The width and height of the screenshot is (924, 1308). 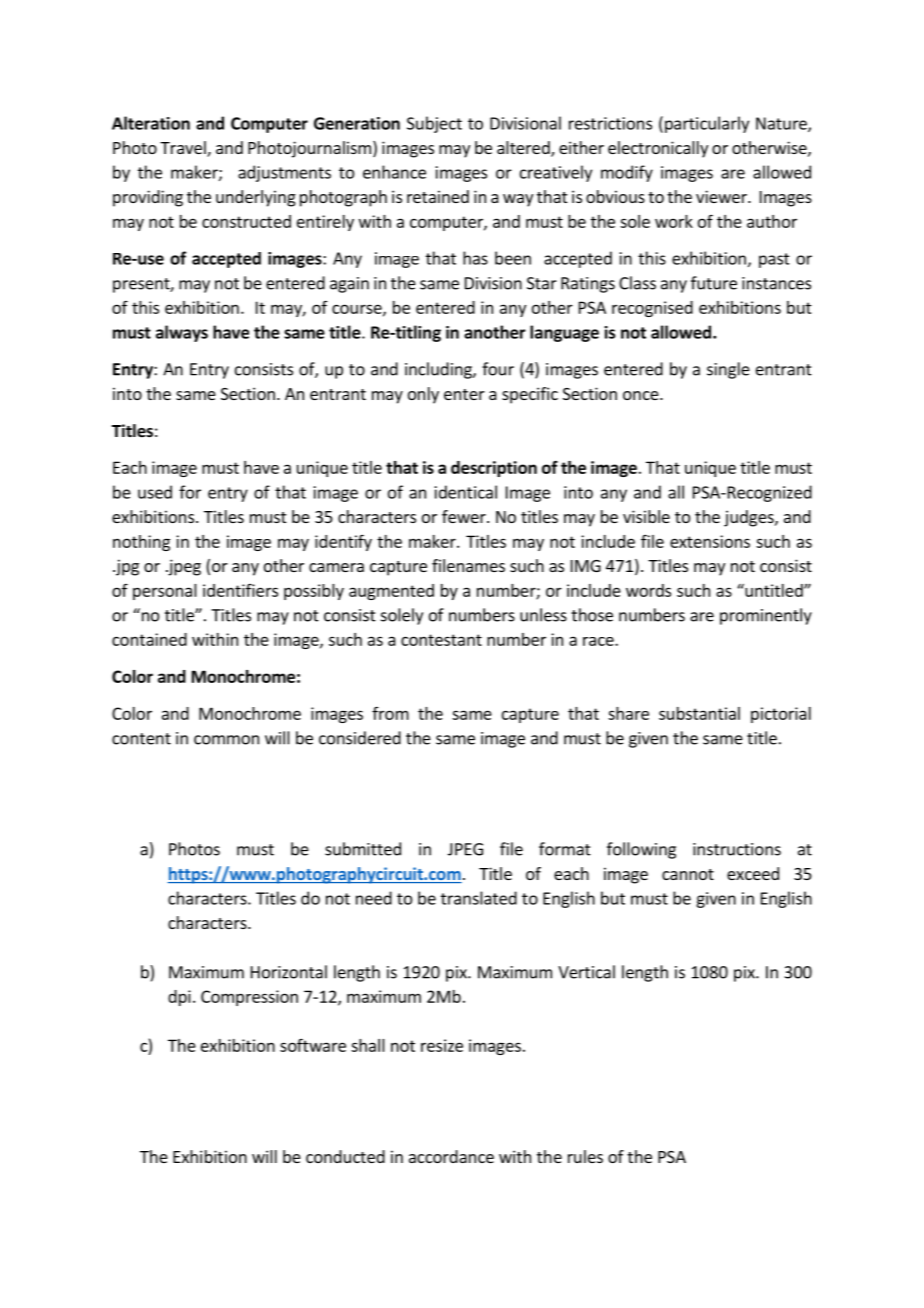 What do you see at coordinates (155, 492) in the screenshot?
I see `used` at bounding box center [155, 492].
